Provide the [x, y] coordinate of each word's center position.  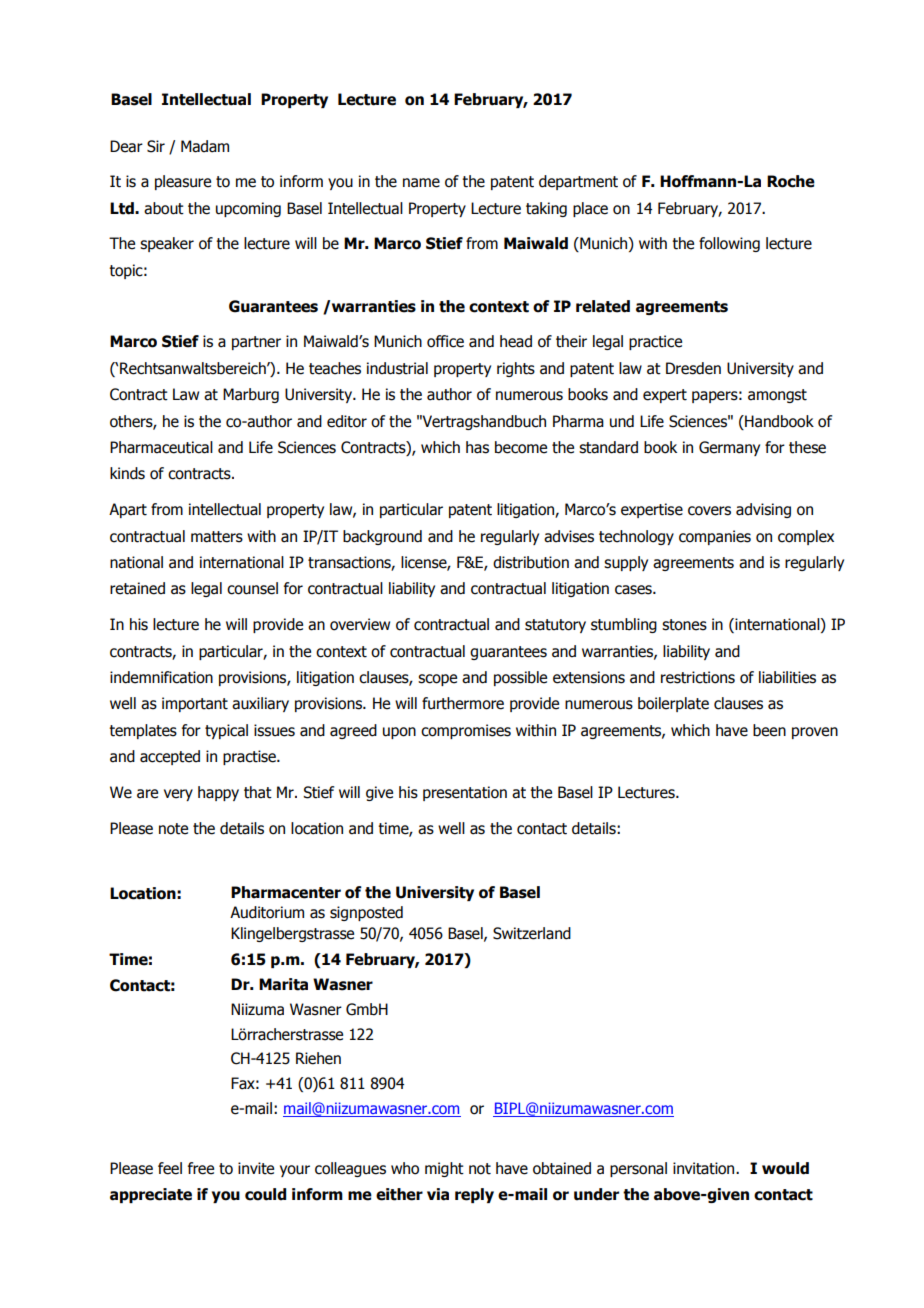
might [444, 1169]
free [201, 1168]
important [195, 704]
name [421, 183]
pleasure [183, 182]
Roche [791, 181]
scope [437, 680]
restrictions [698, 677]
